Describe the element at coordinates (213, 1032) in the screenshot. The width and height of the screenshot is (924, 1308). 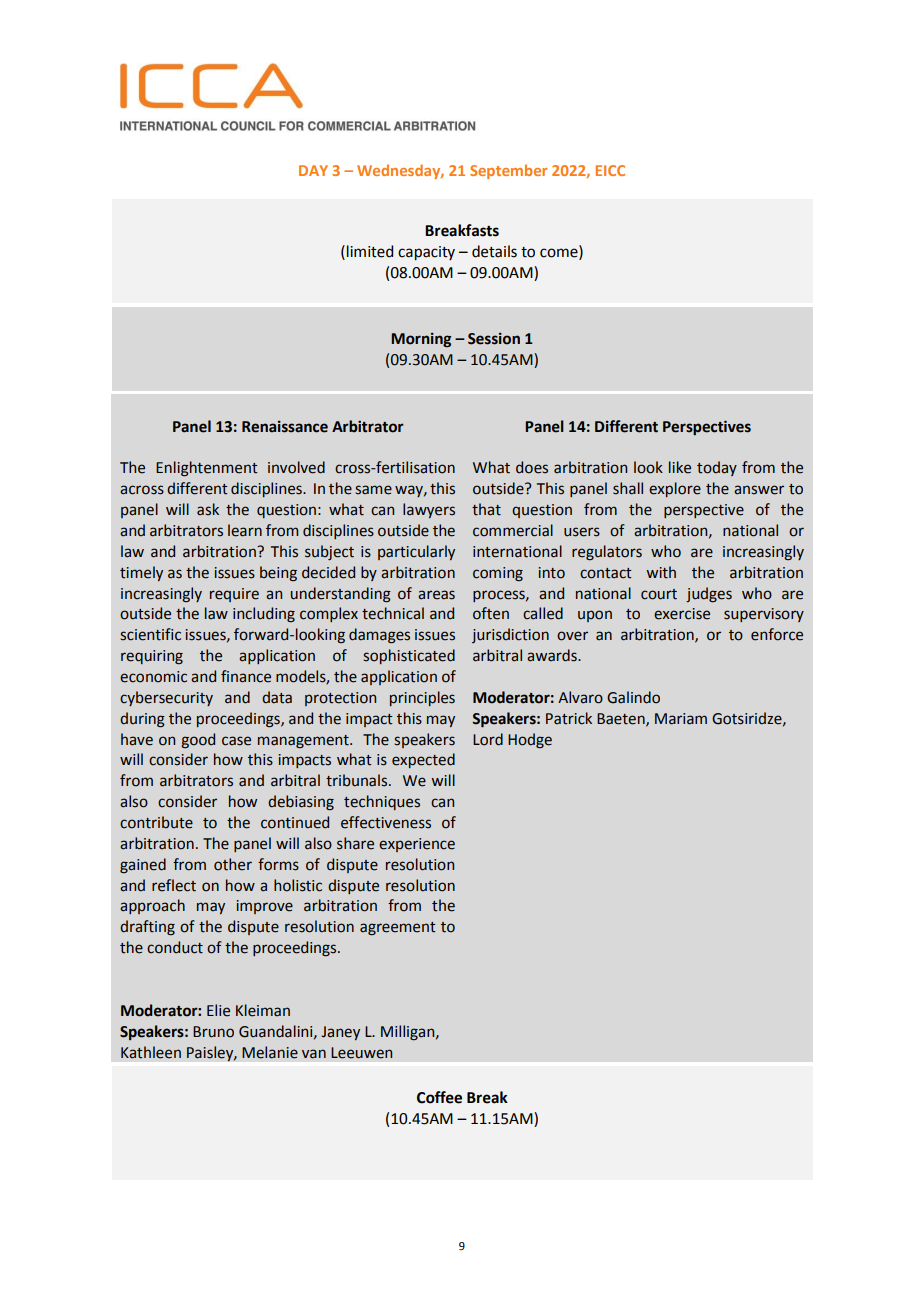
I see `Bruno` at that location.
